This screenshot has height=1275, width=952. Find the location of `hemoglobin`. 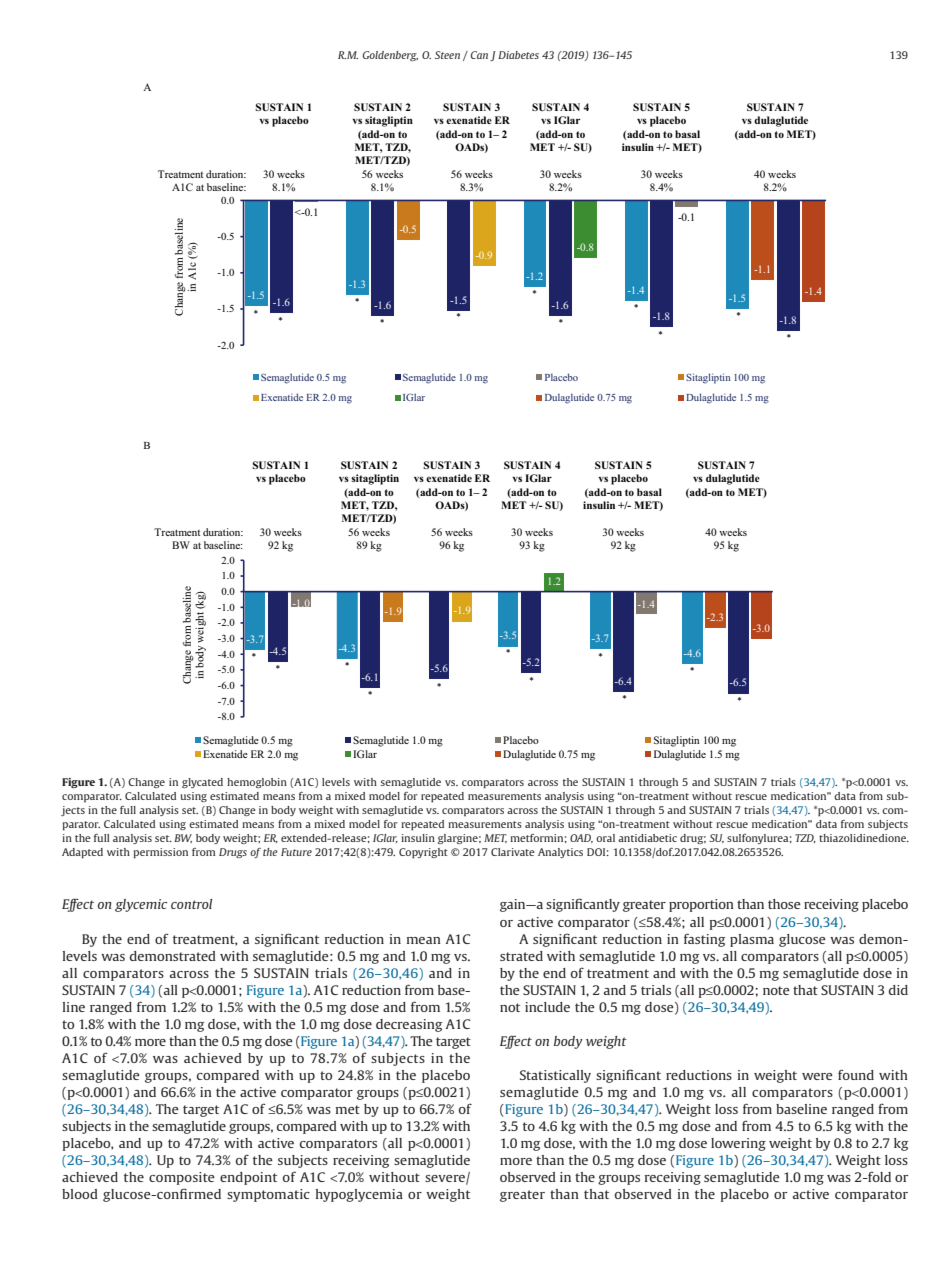

hemoglobin is located at coordinates (257, 783).
